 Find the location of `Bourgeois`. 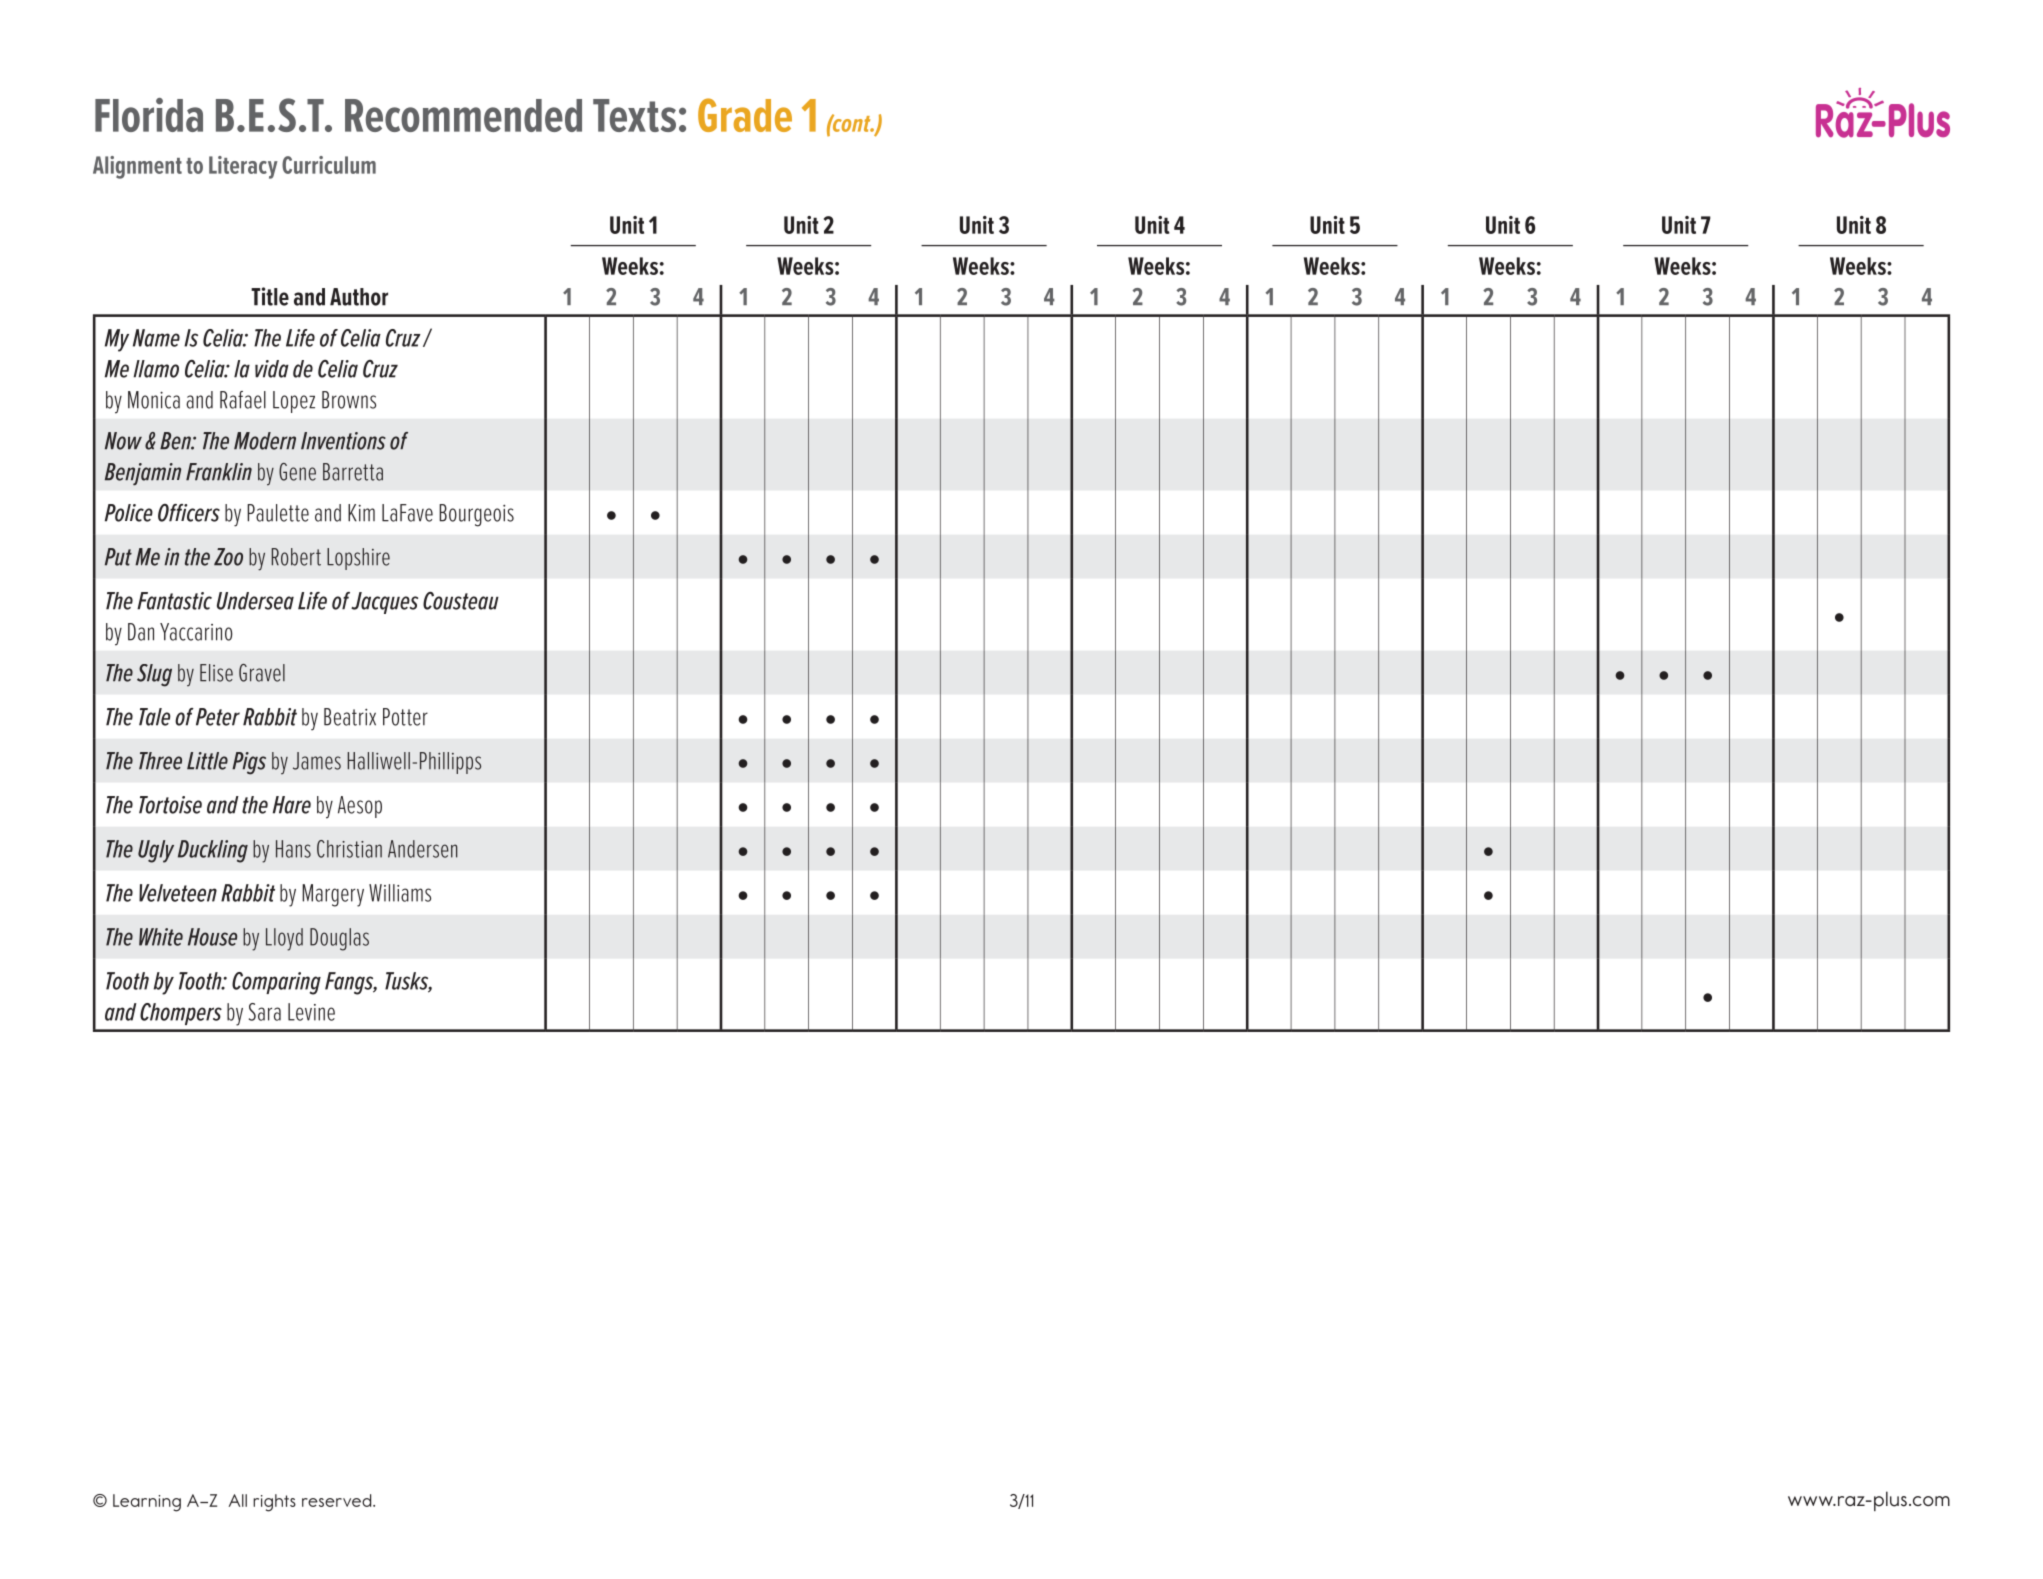

Bourgeois is located at coordinates (476, 515).
